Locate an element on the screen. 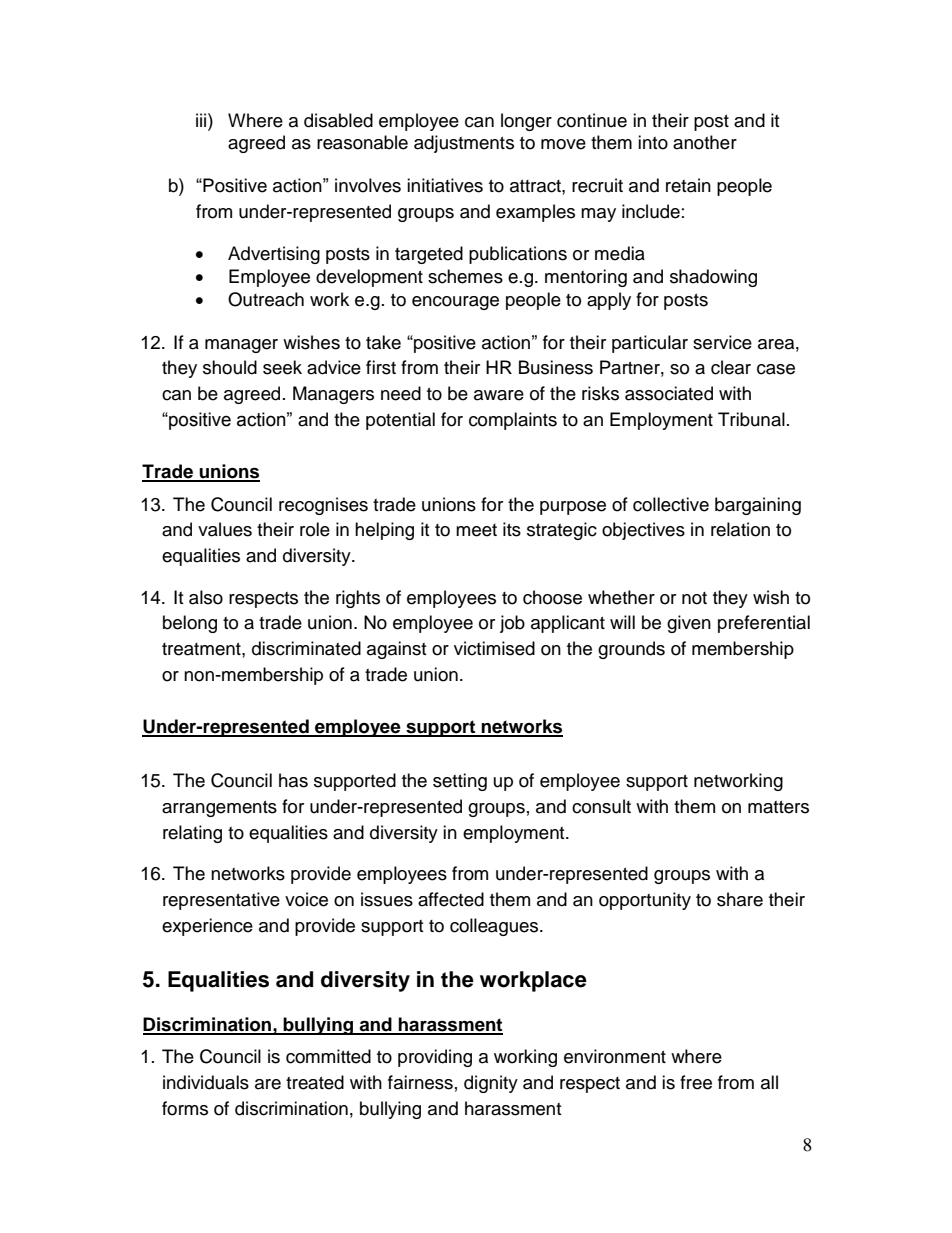  individuals is located at coordinates (206, 1082).
